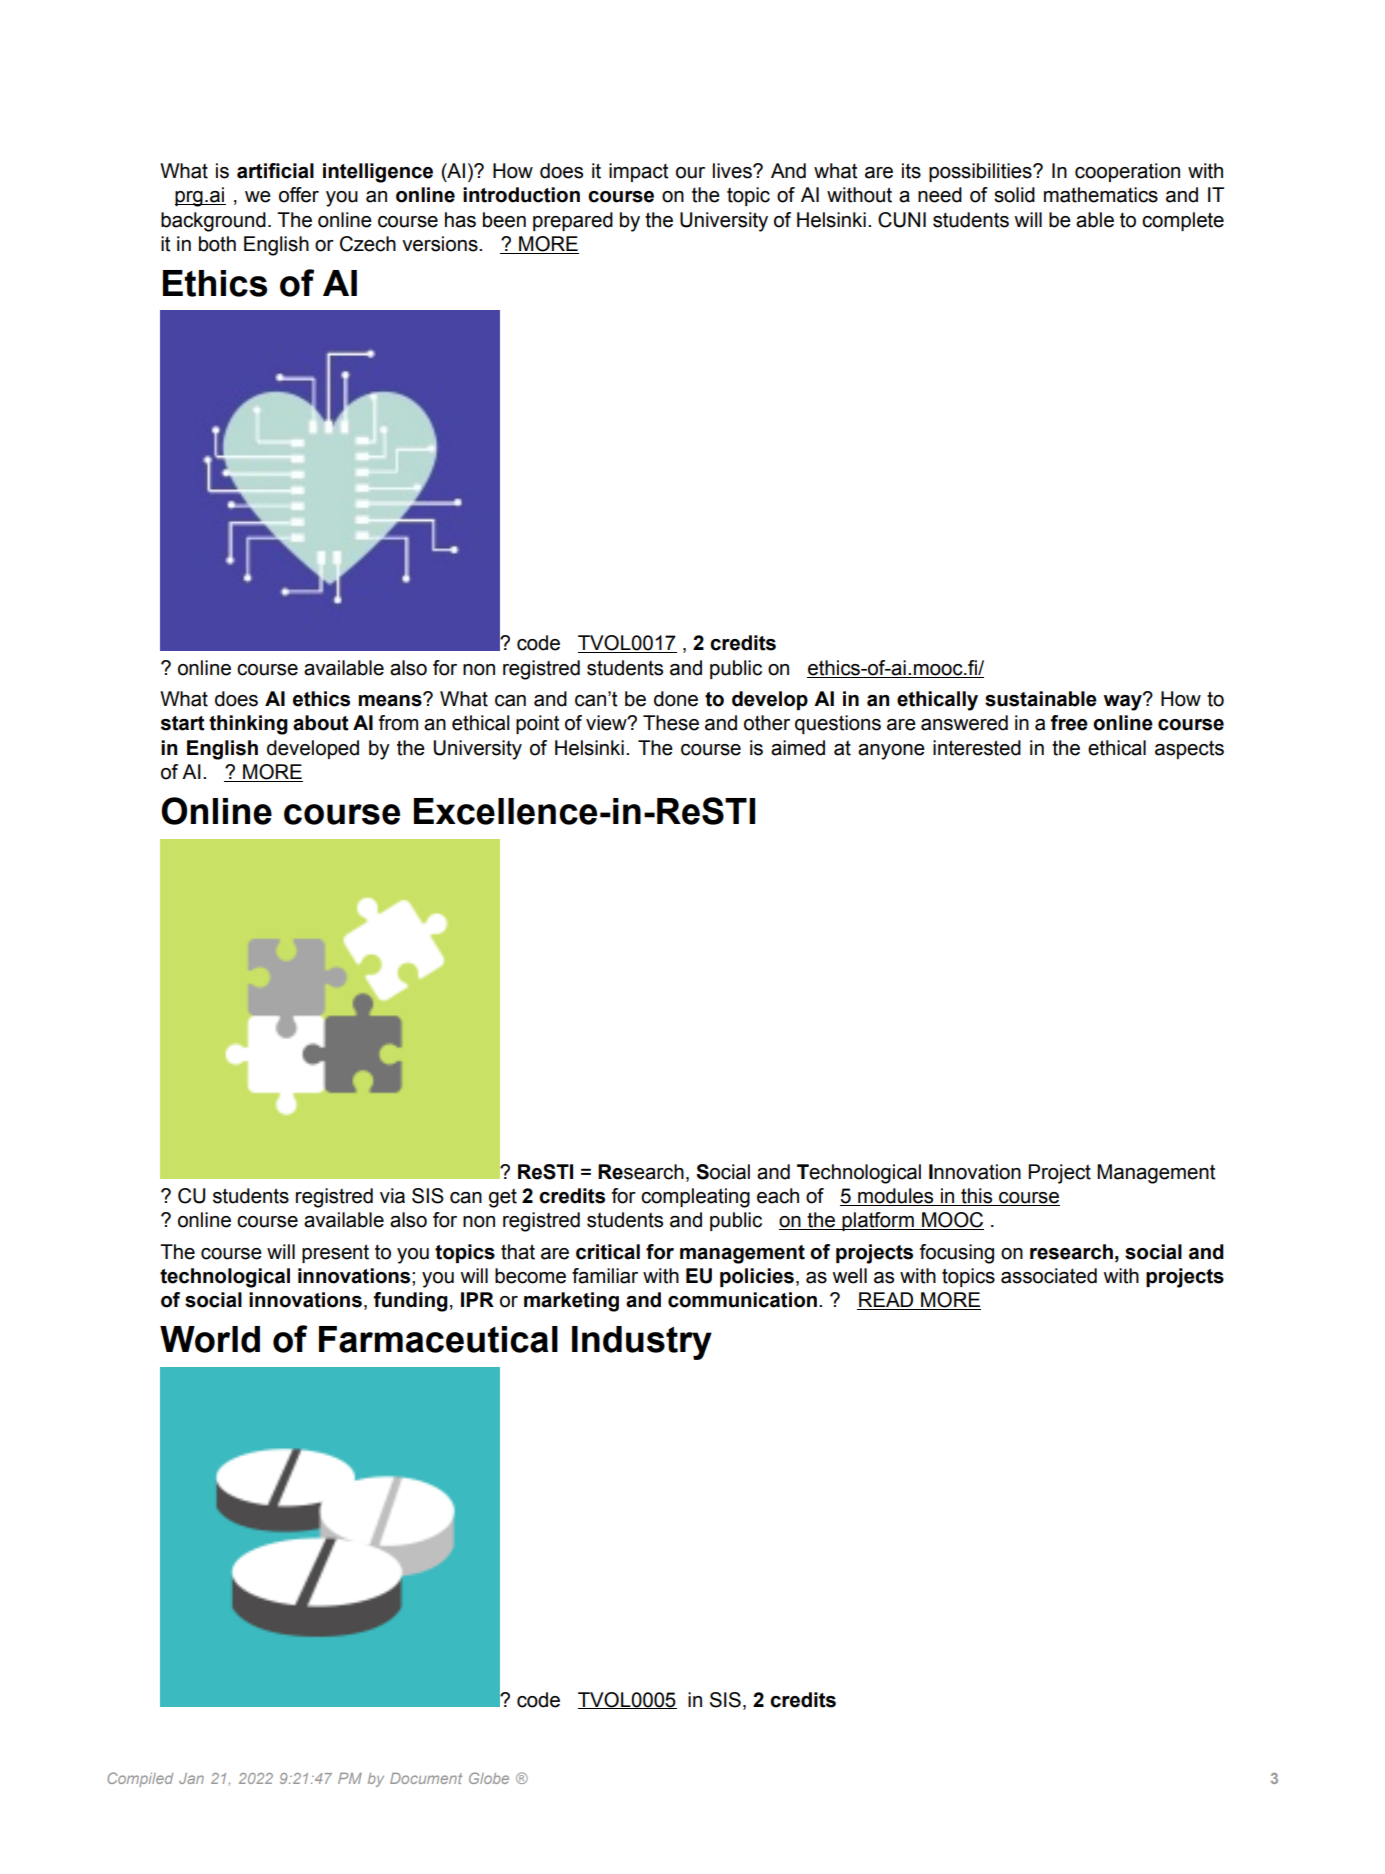  I want to click on Globe, so click(489, 1778).
